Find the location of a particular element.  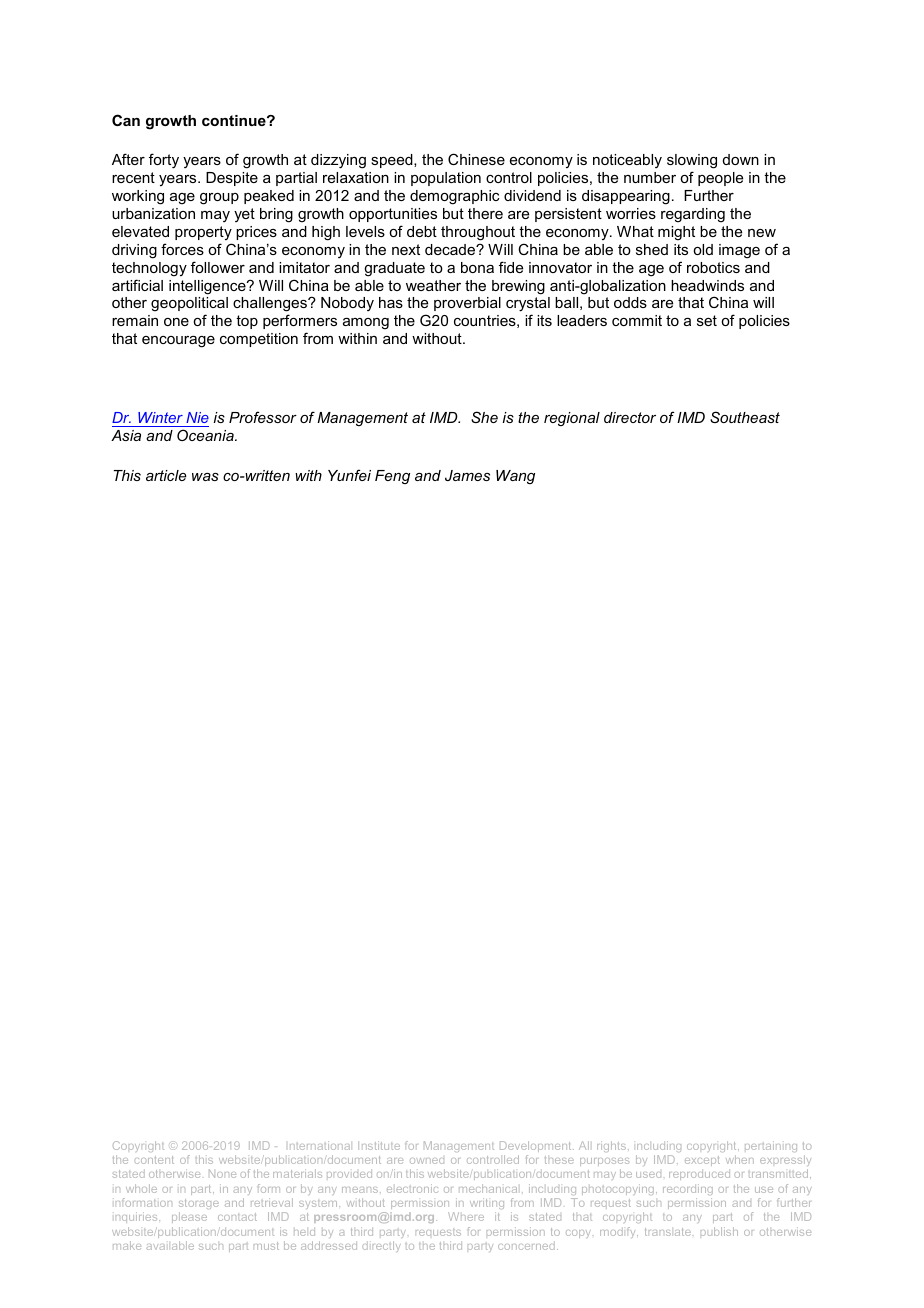

International is located at coordinates (320, 1145).
